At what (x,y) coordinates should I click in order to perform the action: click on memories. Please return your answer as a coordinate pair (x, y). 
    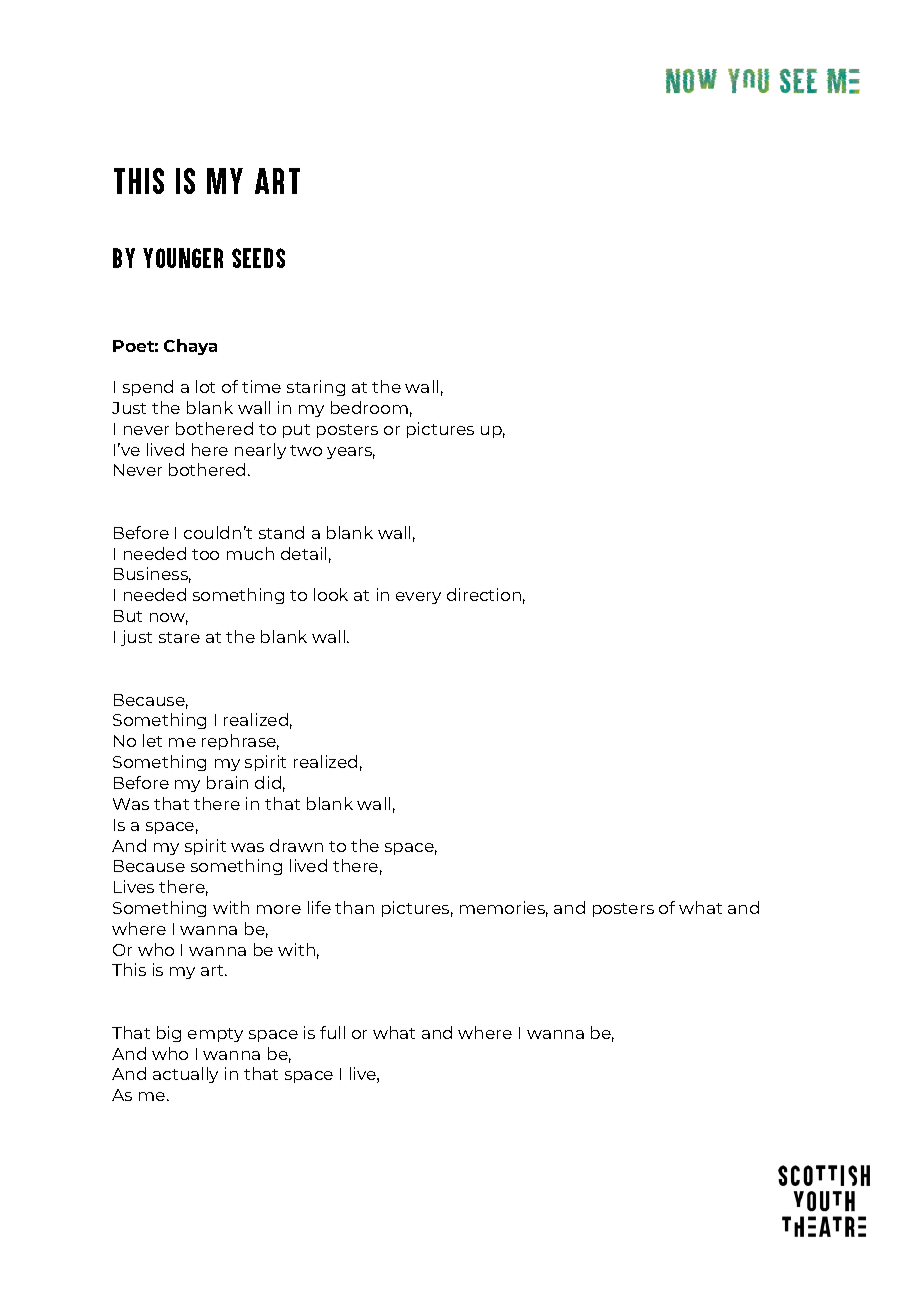
    Looking at the image, I should click on (504, 909).
